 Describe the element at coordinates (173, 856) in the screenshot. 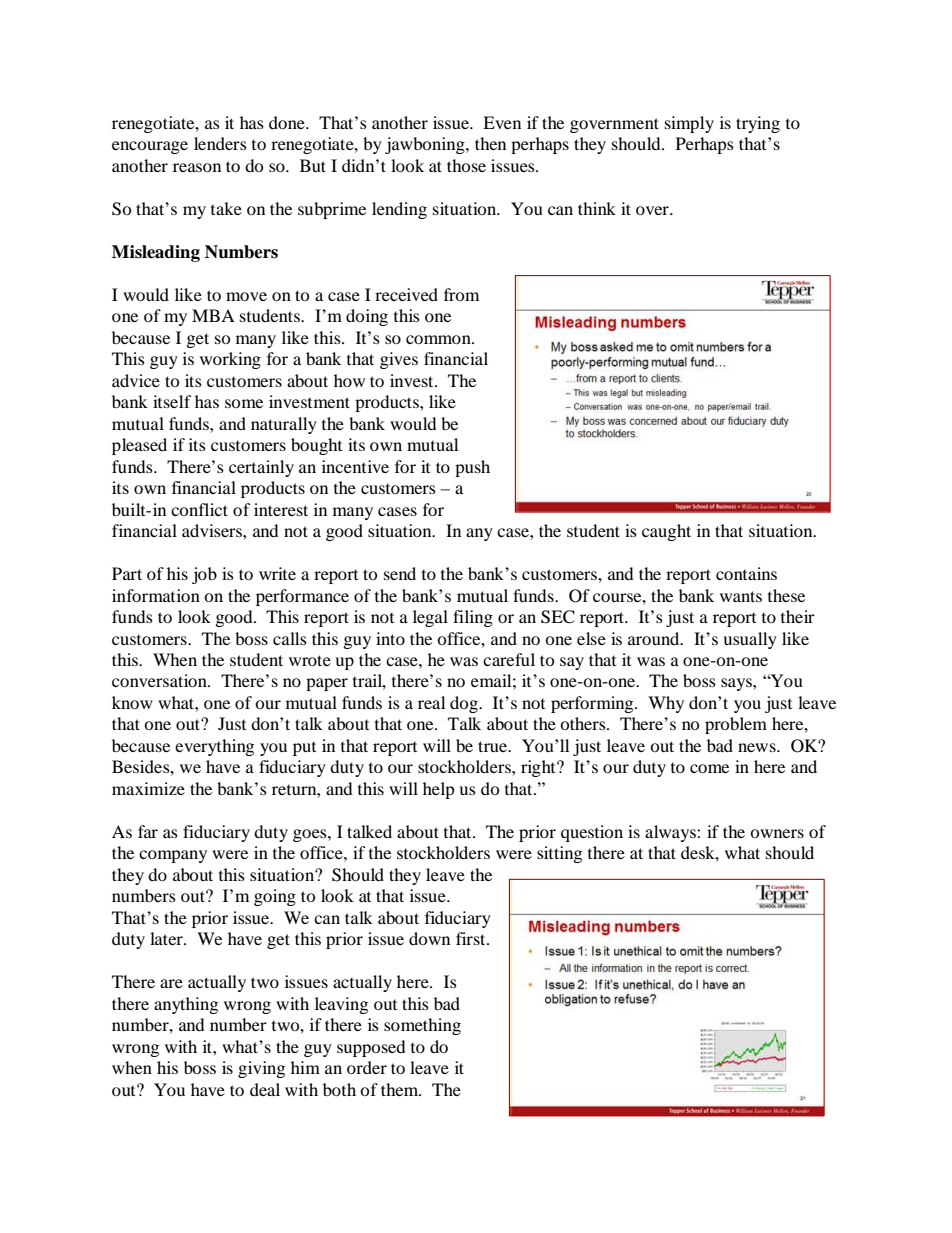

I see `company` at that location.
